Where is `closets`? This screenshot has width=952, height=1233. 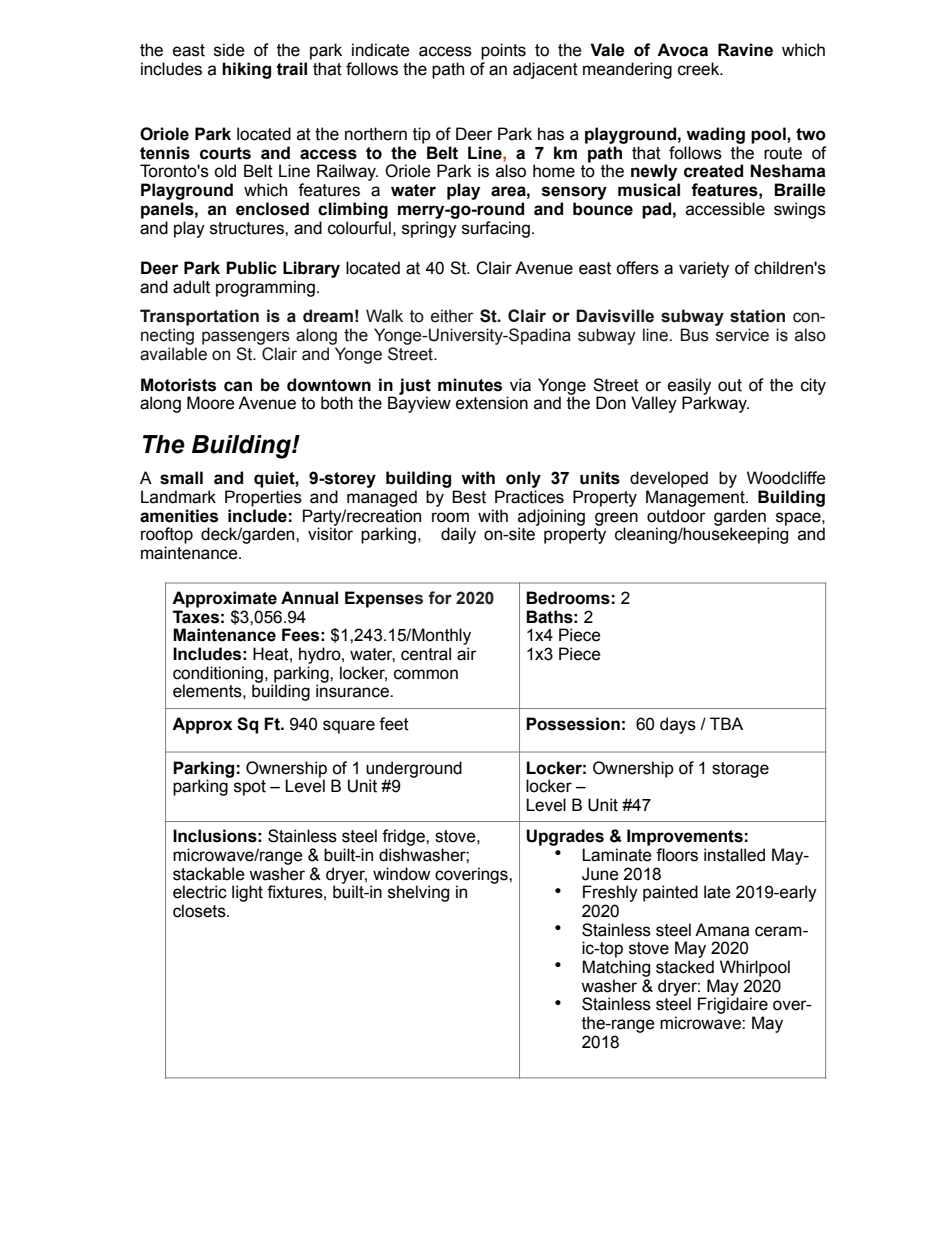 closets is located at coordinates (200, 911).
